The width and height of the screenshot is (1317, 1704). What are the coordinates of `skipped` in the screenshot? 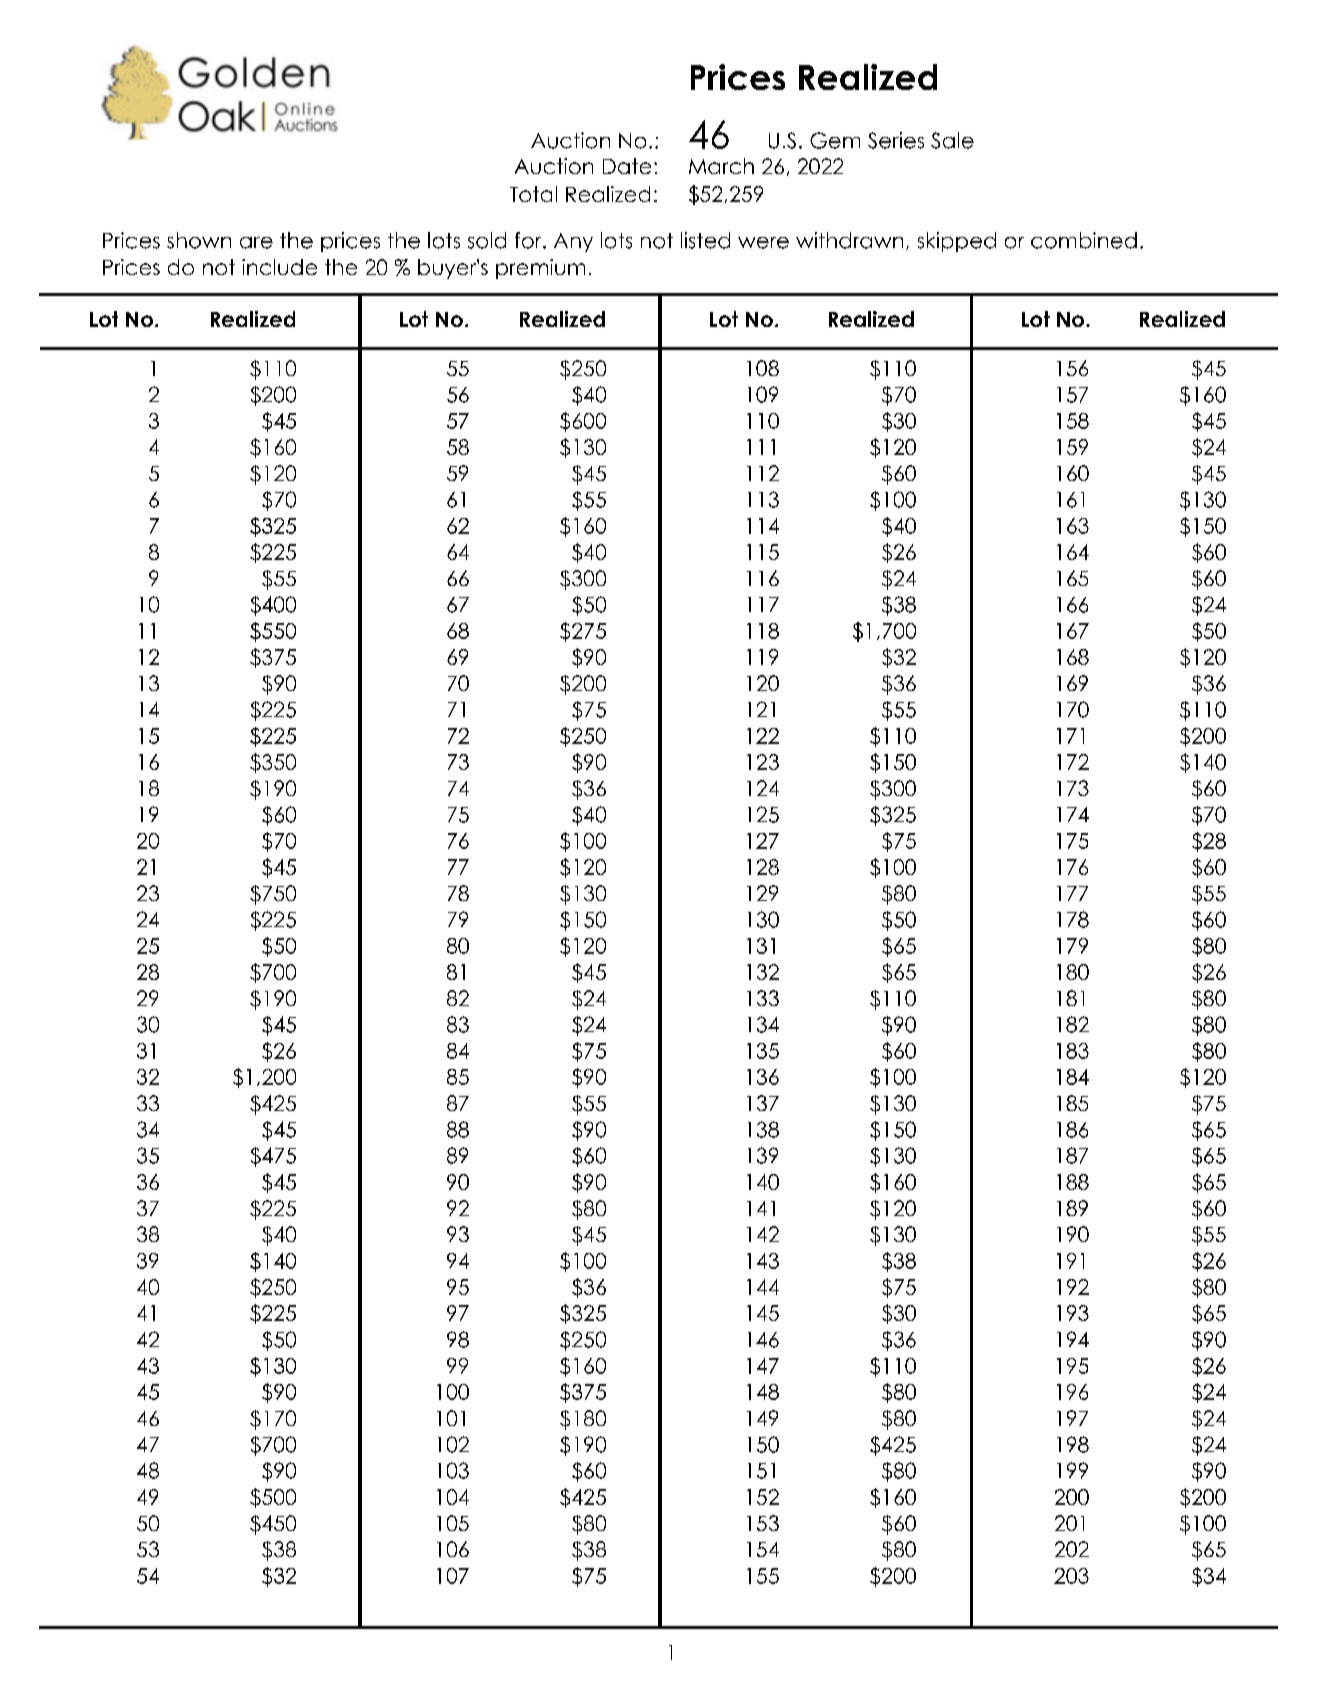 It's located at (957, 242).
